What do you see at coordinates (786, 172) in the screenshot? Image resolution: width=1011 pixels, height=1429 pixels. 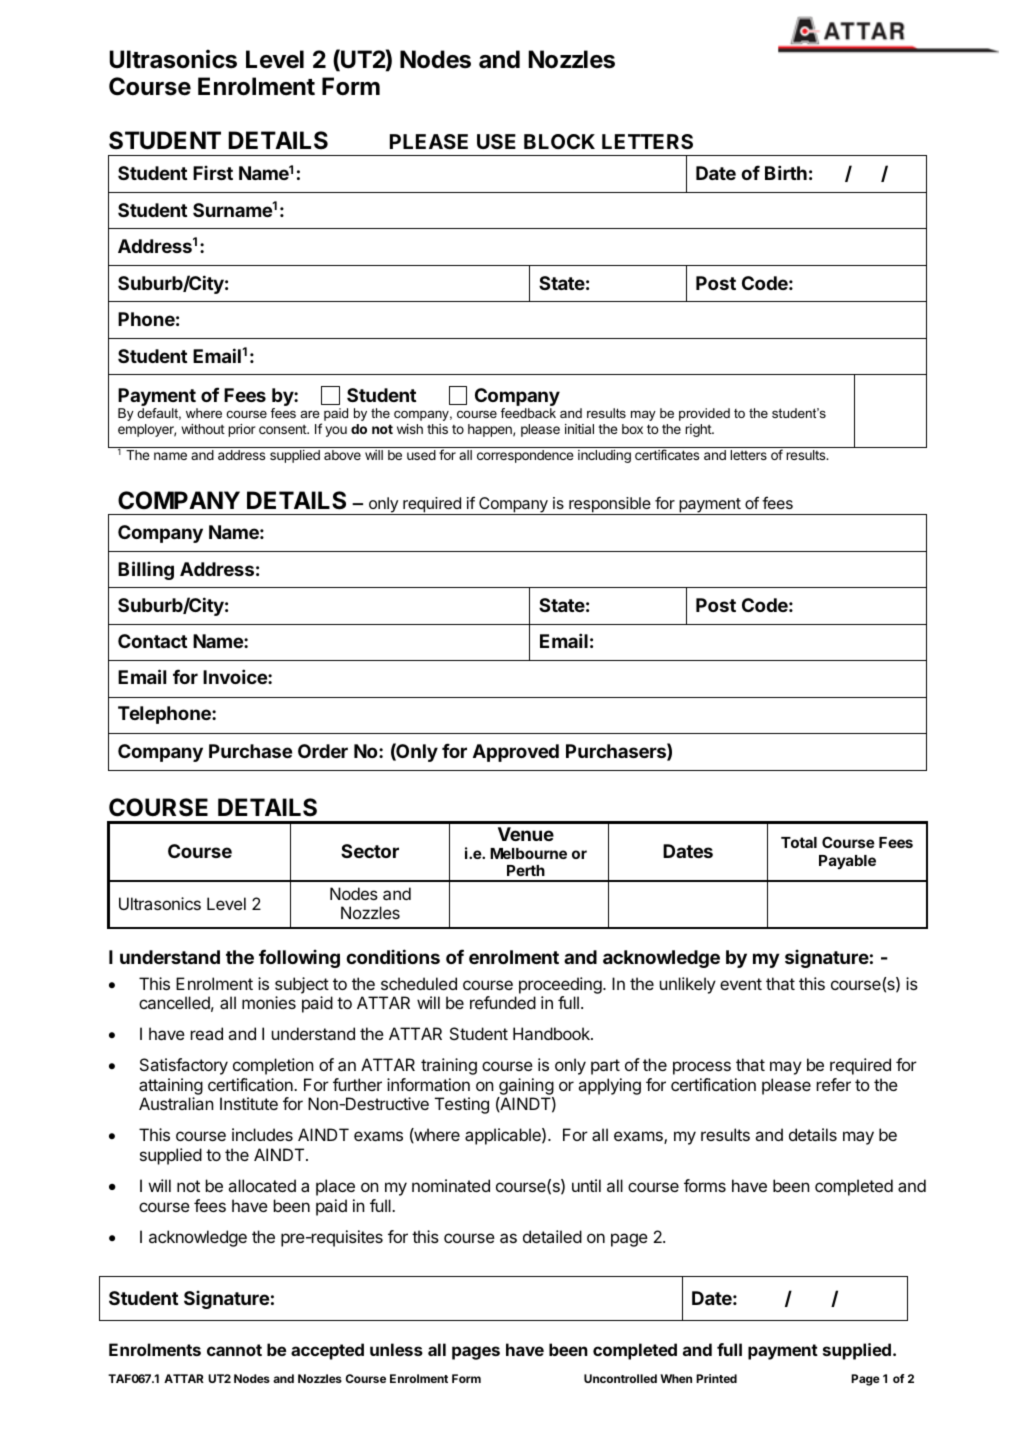 I see `Birth` at bounding box center [786, 172].
